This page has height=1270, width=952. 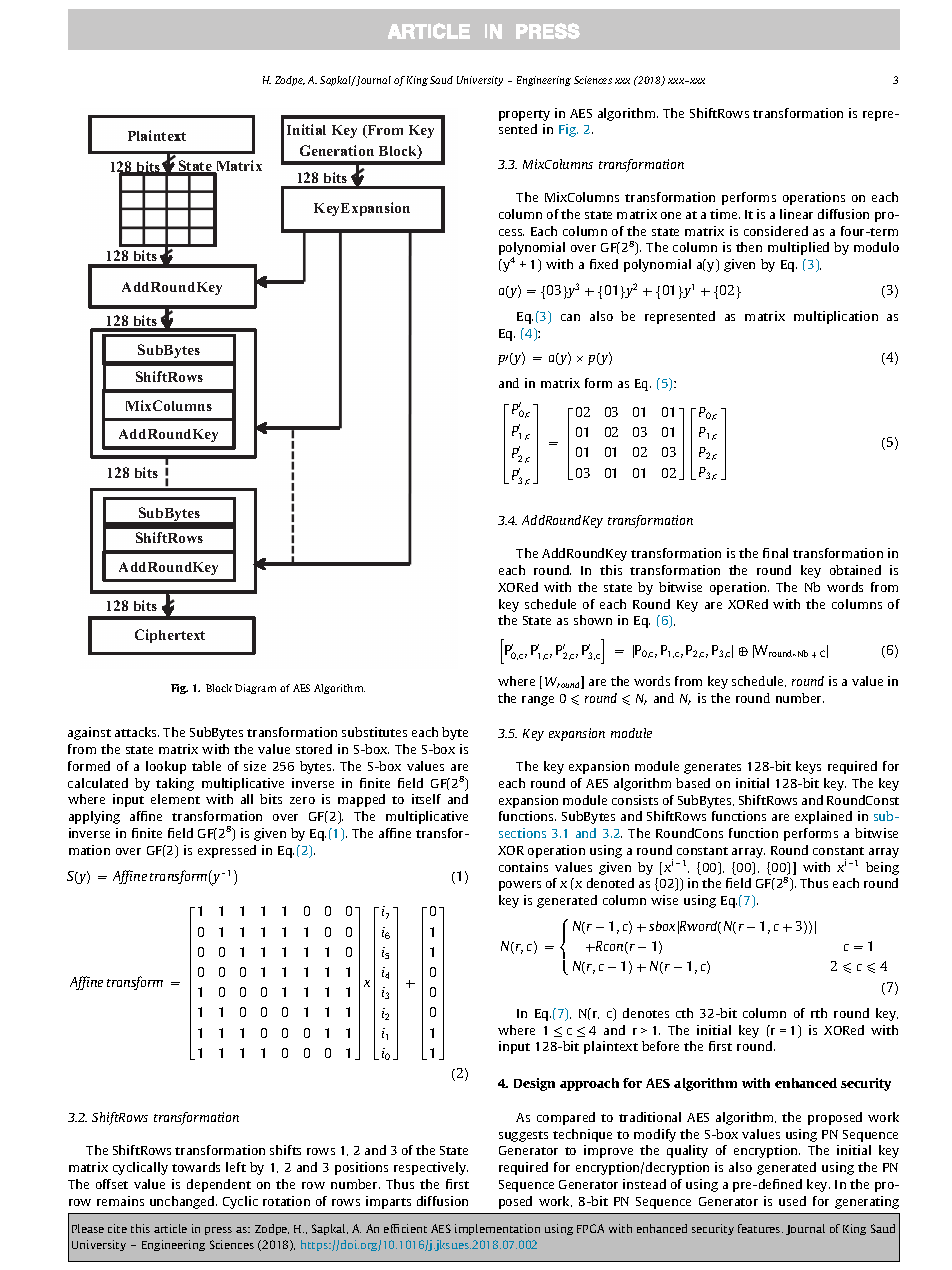 I want to click on multiplication, so click(x=836, y=317).
